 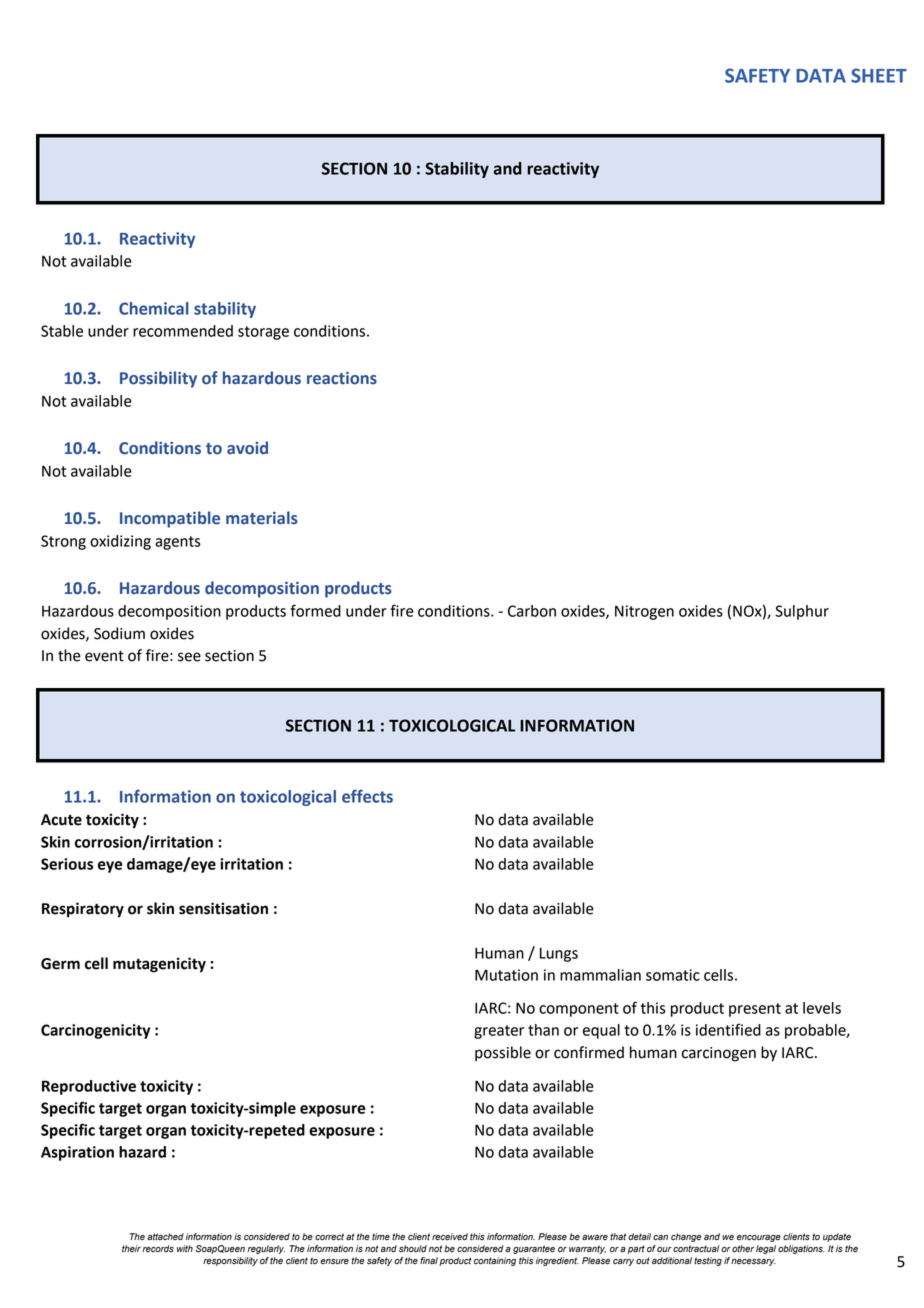 What do you see at coordinates (165, 1237) in the screenshot?
I see `attached` at bounding box center [165, 1237].
